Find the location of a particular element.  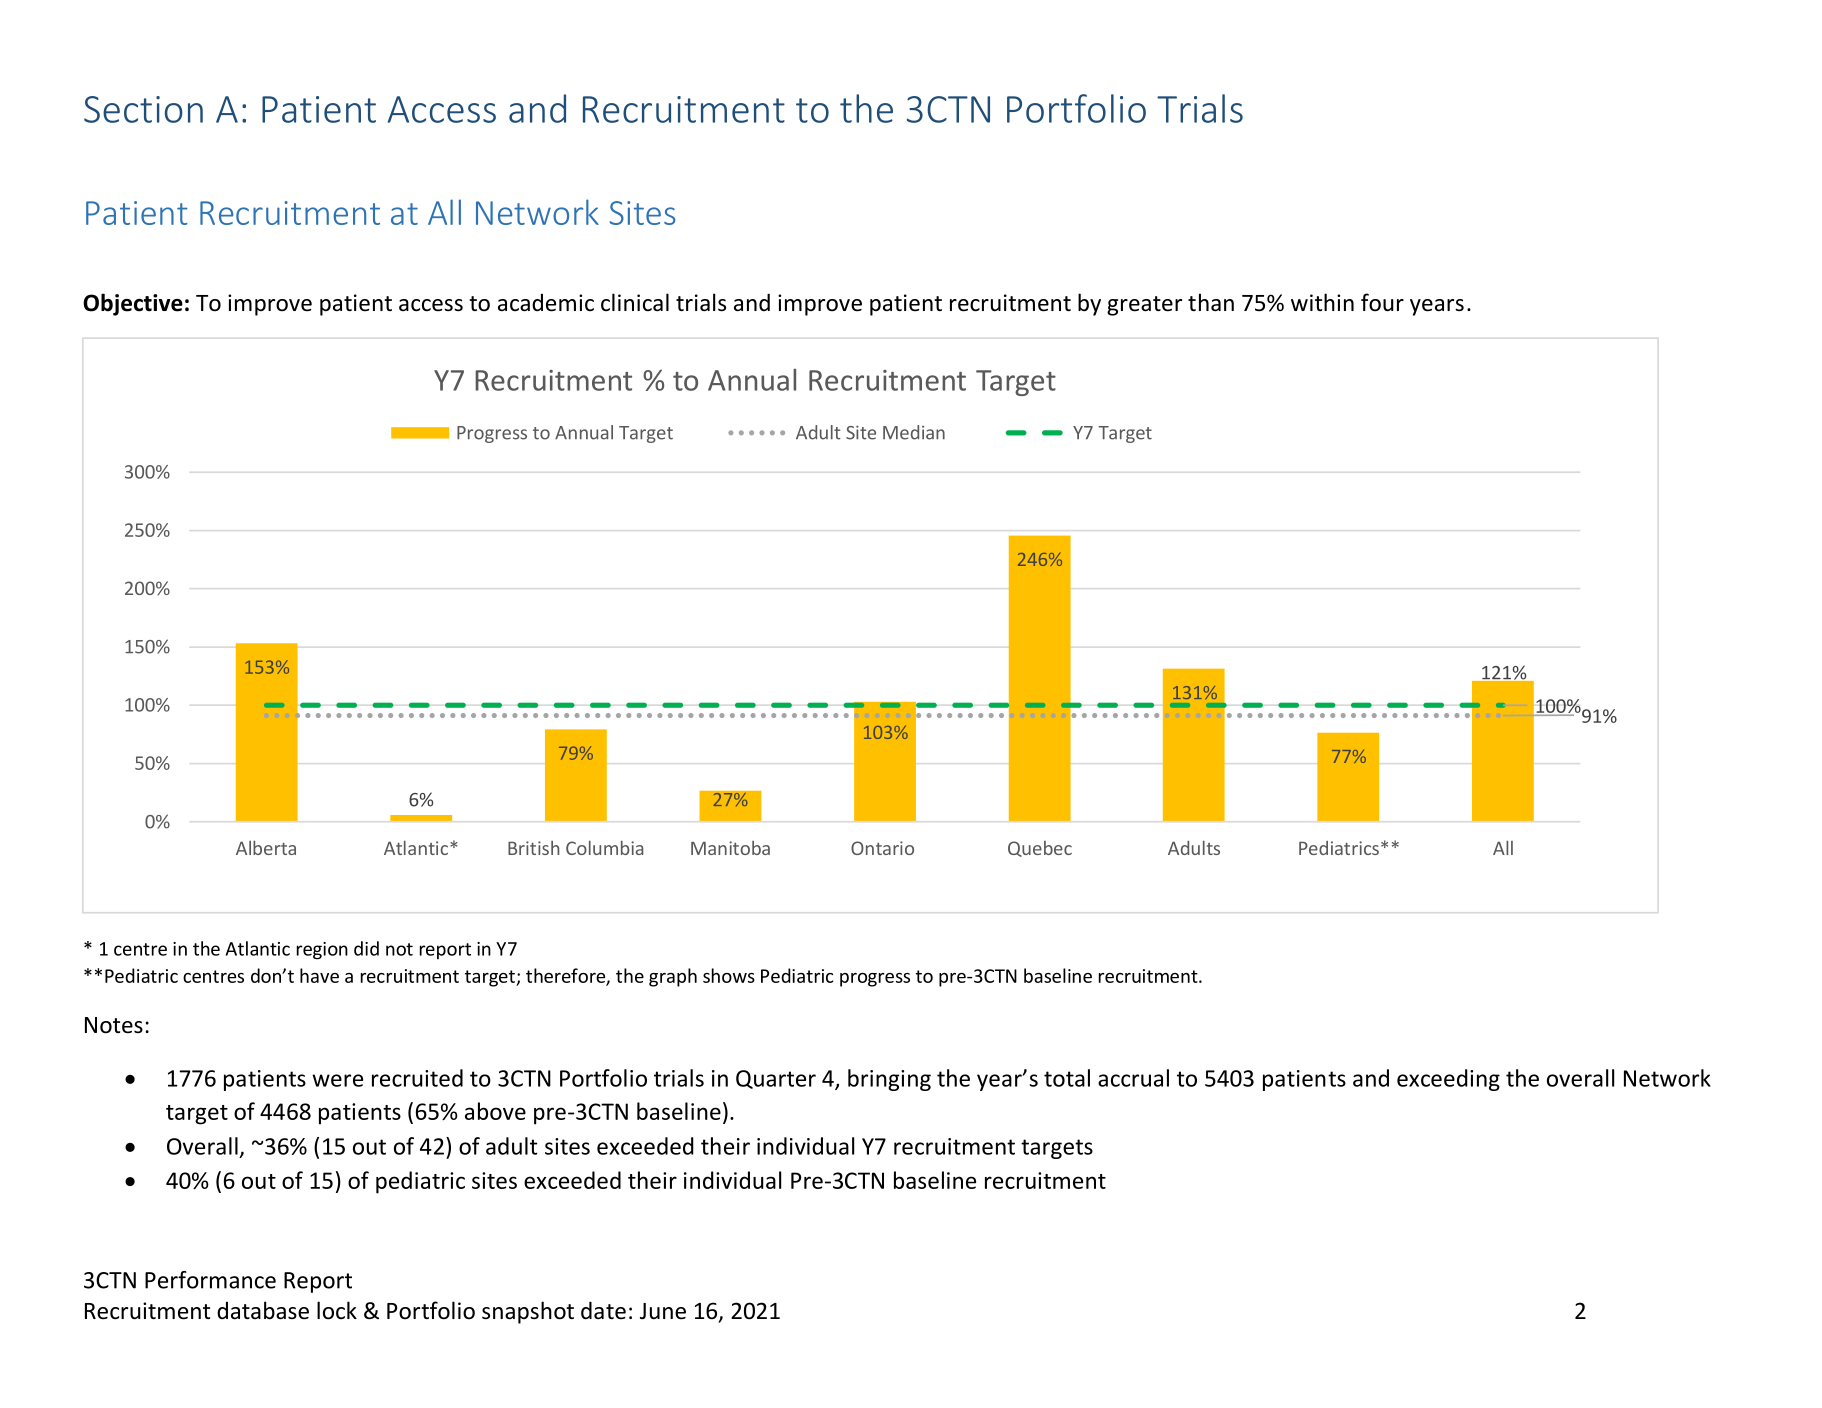

Manitoba is located at coordinates (730, 848).
